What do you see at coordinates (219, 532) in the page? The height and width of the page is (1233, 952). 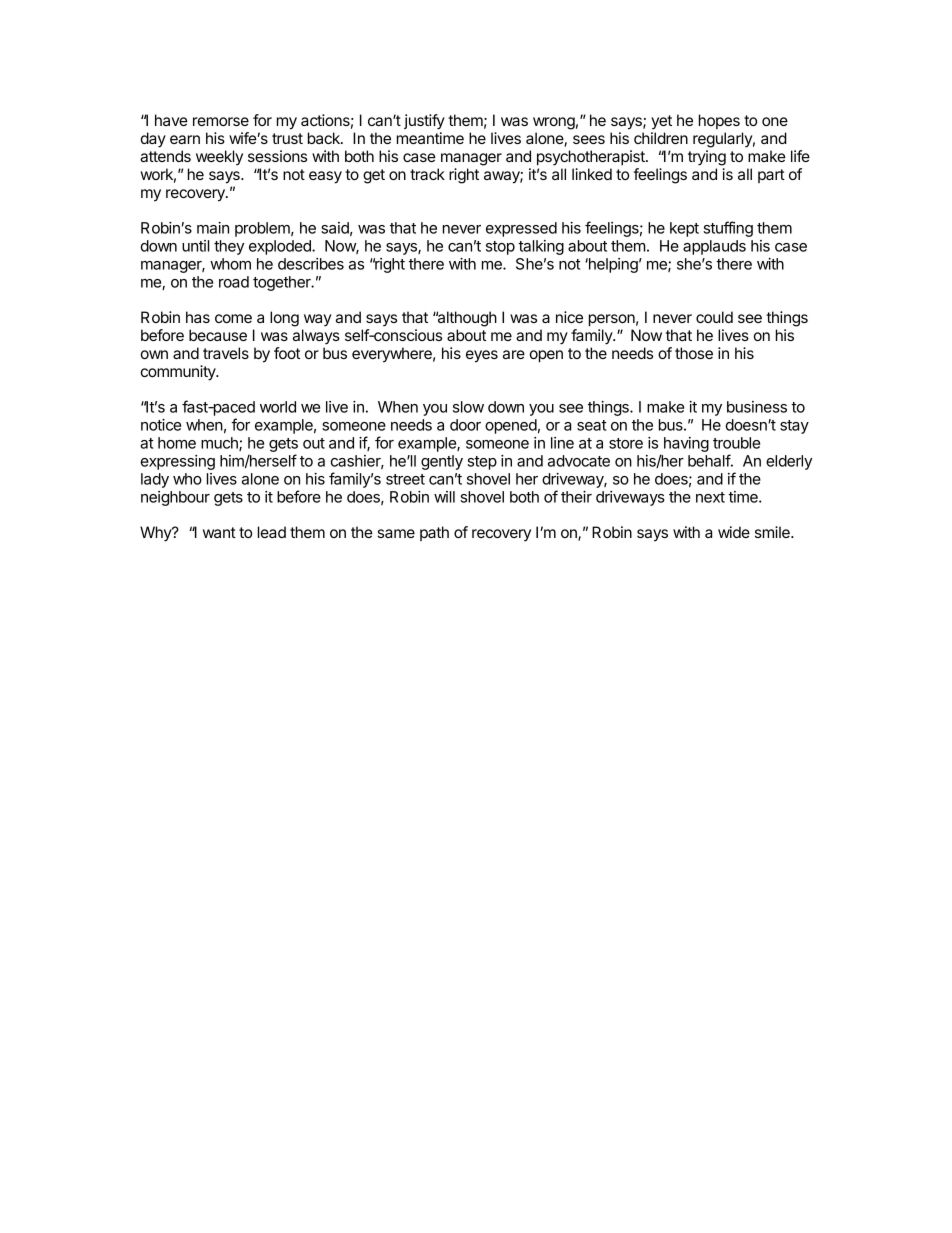 I see `want` at bounding box center [219, 532].
